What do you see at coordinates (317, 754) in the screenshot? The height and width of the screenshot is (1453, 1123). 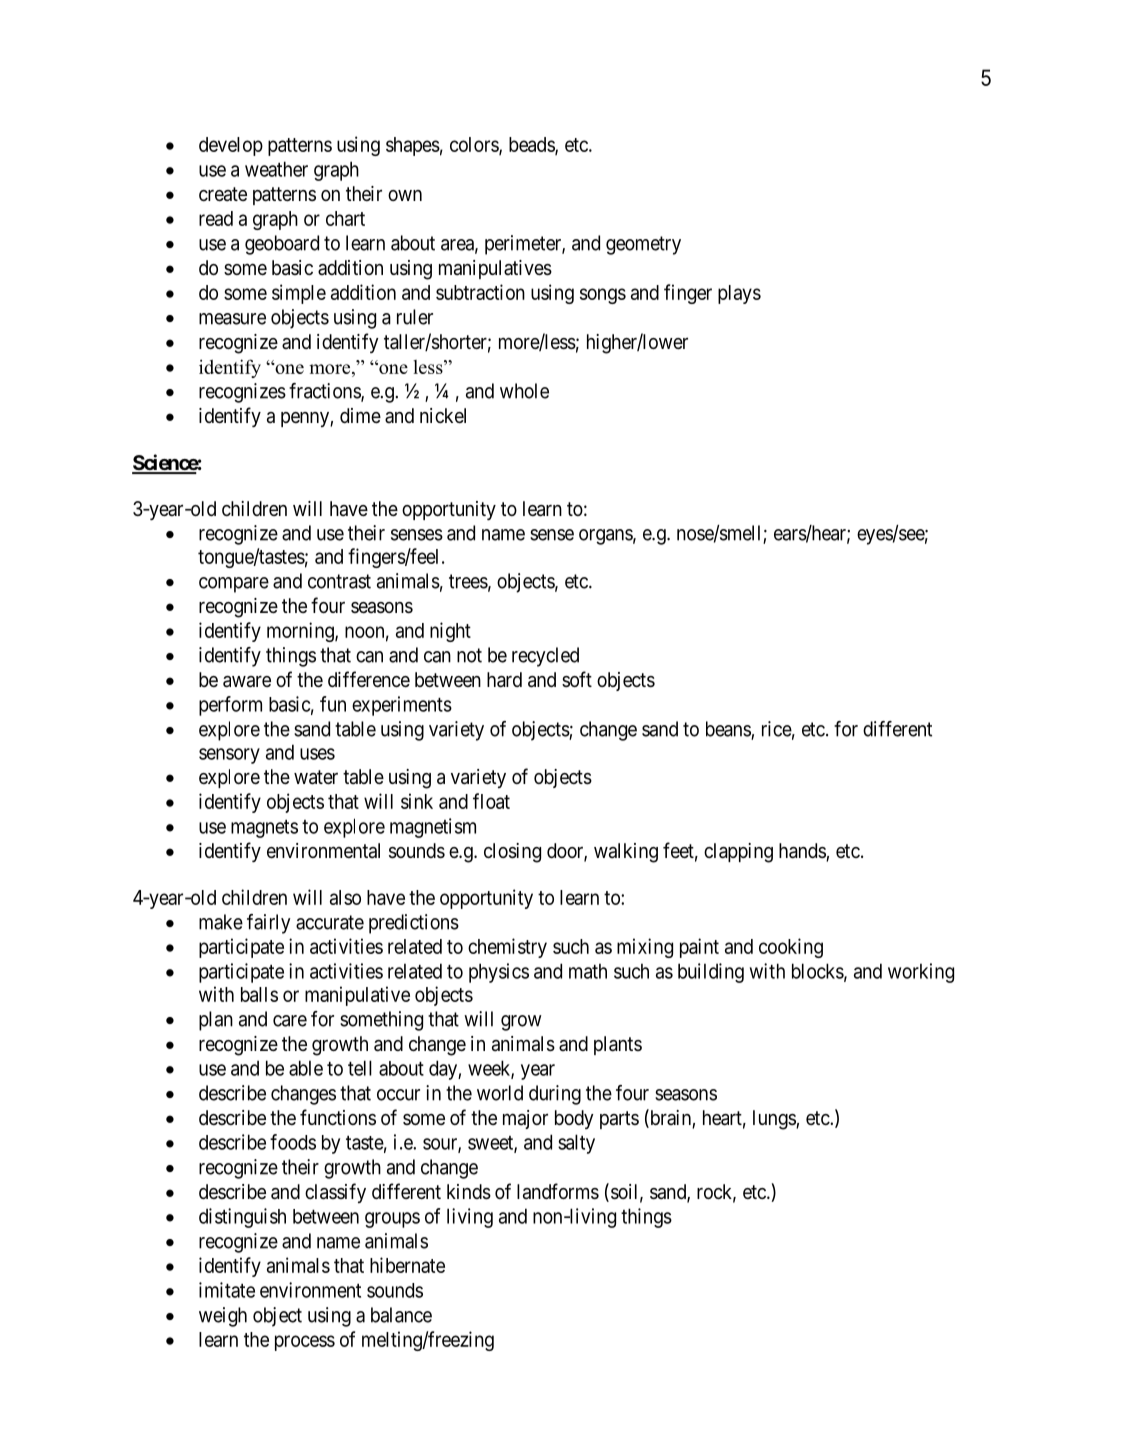 I see `uses` at bounding box center [317, 754].
